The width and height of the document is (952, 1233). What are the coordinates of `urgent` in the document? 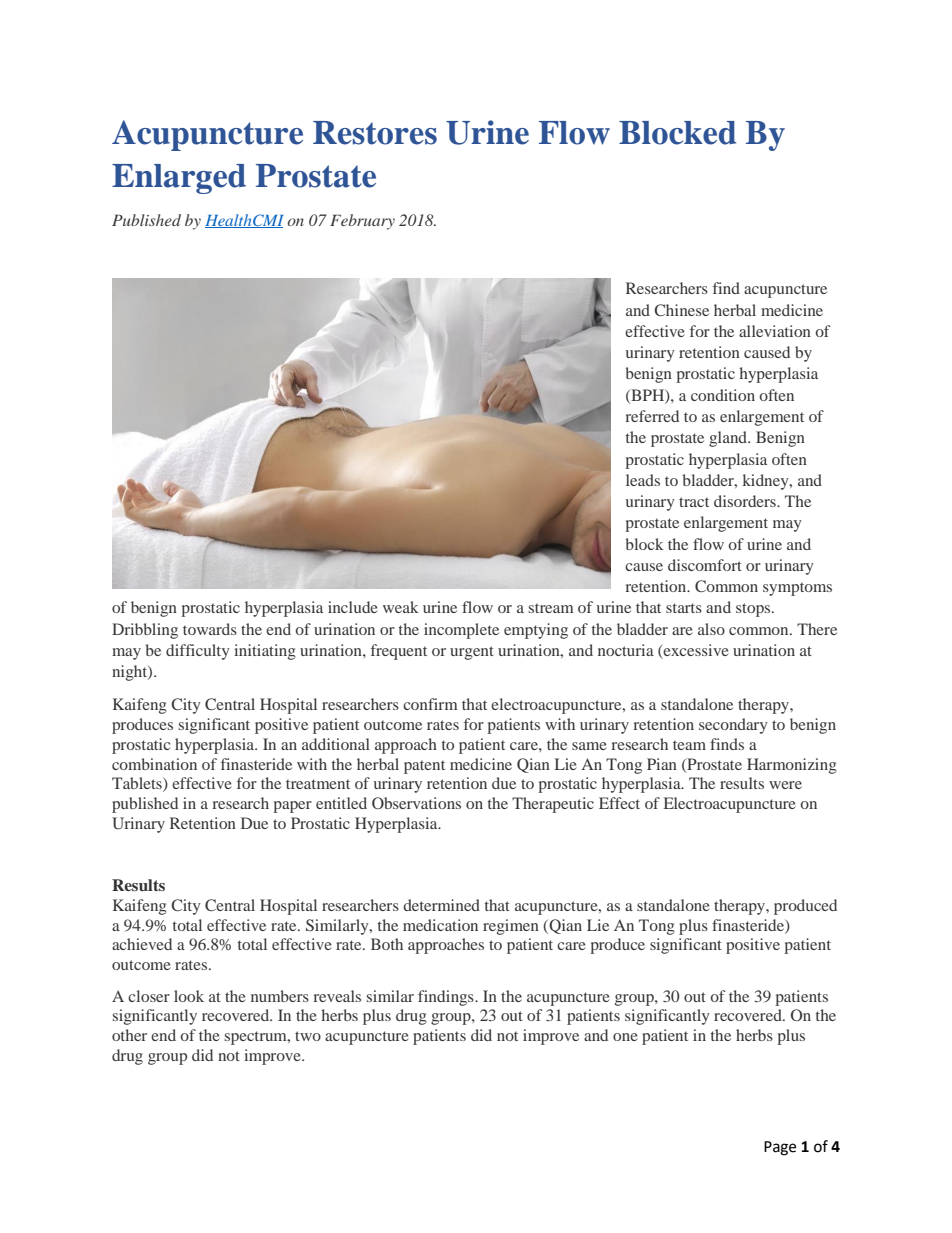 It's located at (472, 653).
